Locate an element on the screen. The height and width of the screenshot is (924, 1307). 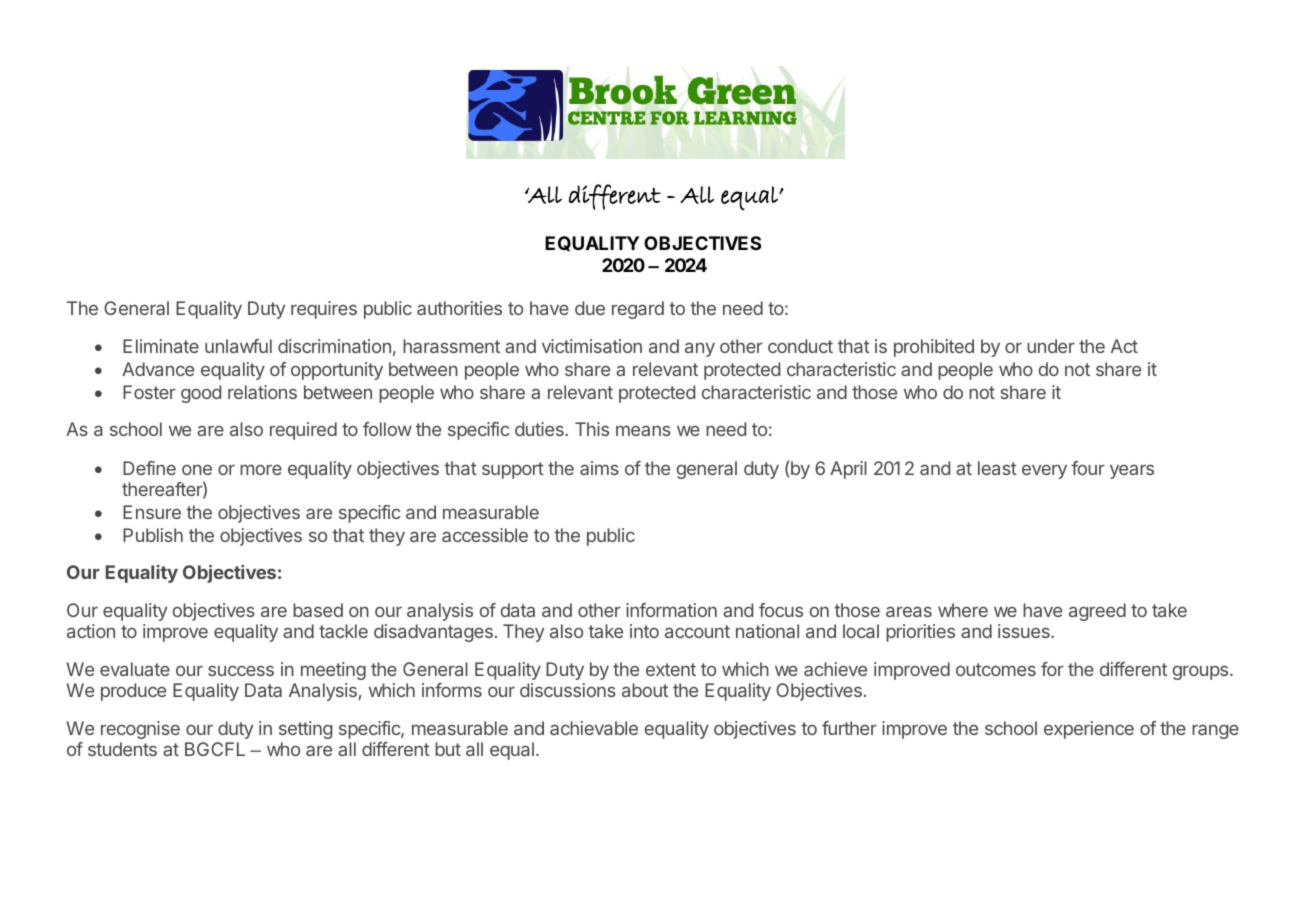
one is located at coordinates (197, 470).
